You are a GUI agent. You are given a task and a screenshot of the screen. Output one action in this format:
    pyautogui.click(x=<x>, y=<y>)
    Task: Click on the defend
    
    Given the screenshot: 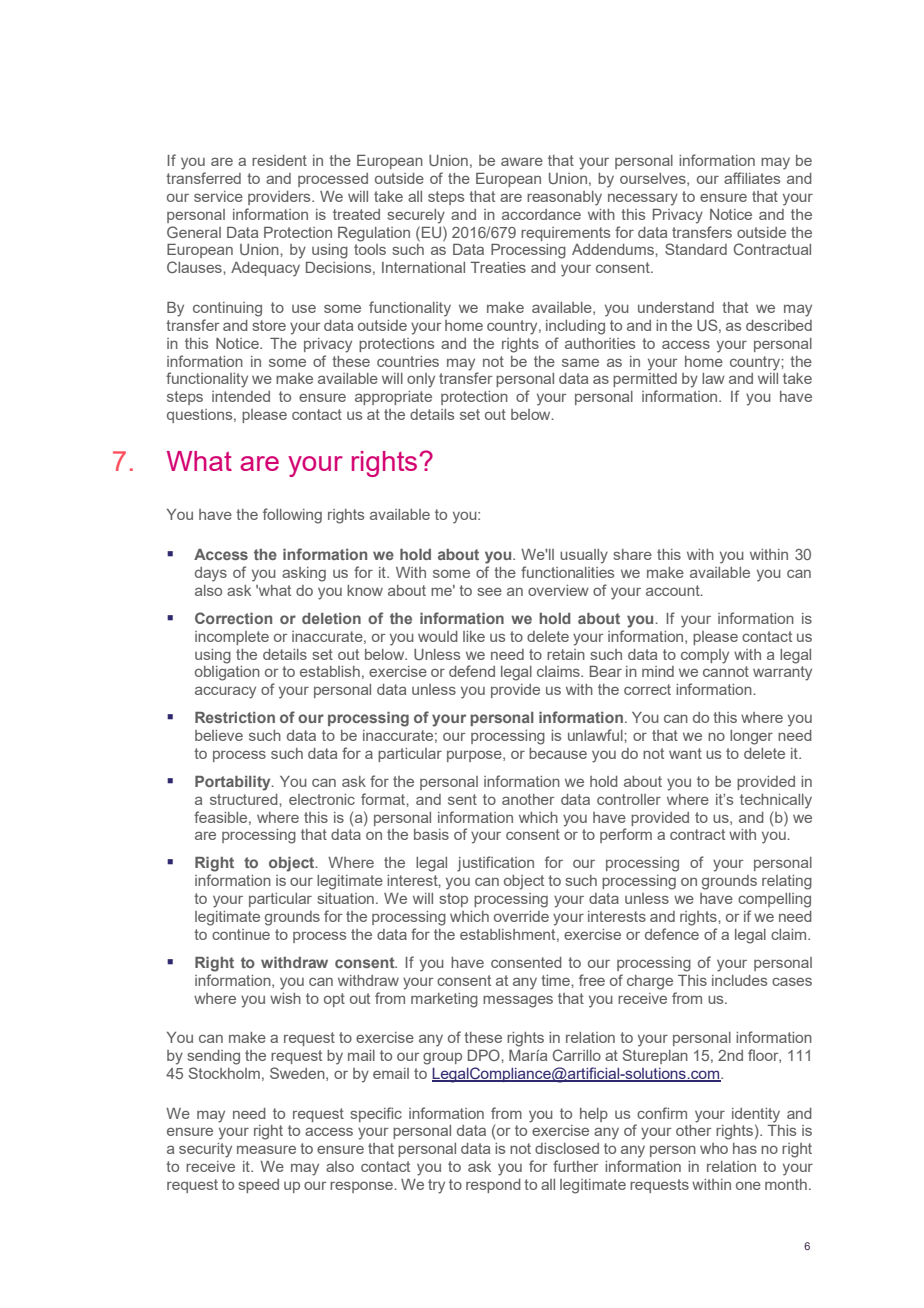 What is the action you would take?
    pyautogui.click(x=472, y=671)
